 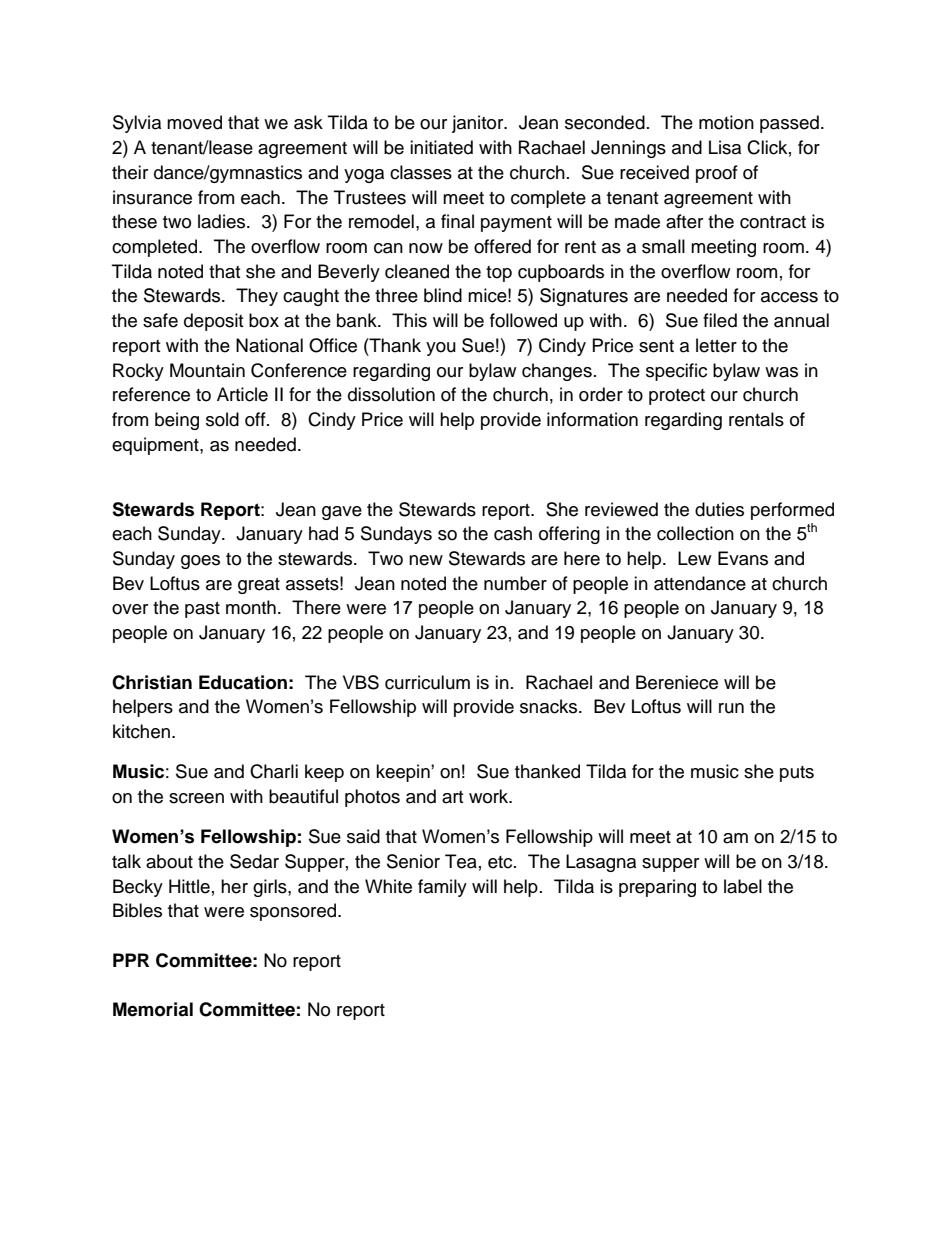 I want to click on protect, so click(x=677, y=397).
